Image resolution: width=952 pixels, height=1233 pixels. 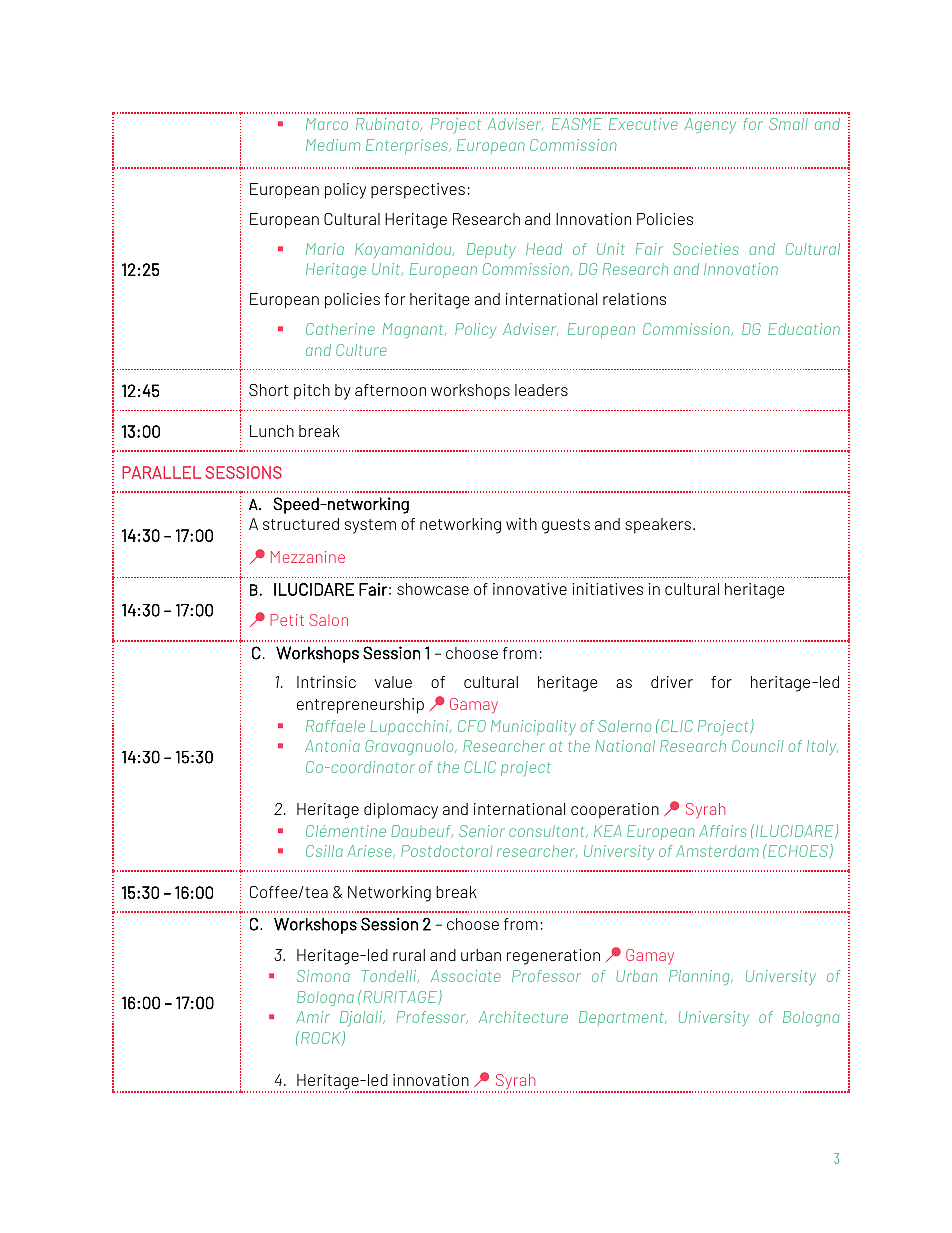 What do you see at coordinates (287, 620) in the screenshot?
I see `Petit` at bounding box center [287, 620].
